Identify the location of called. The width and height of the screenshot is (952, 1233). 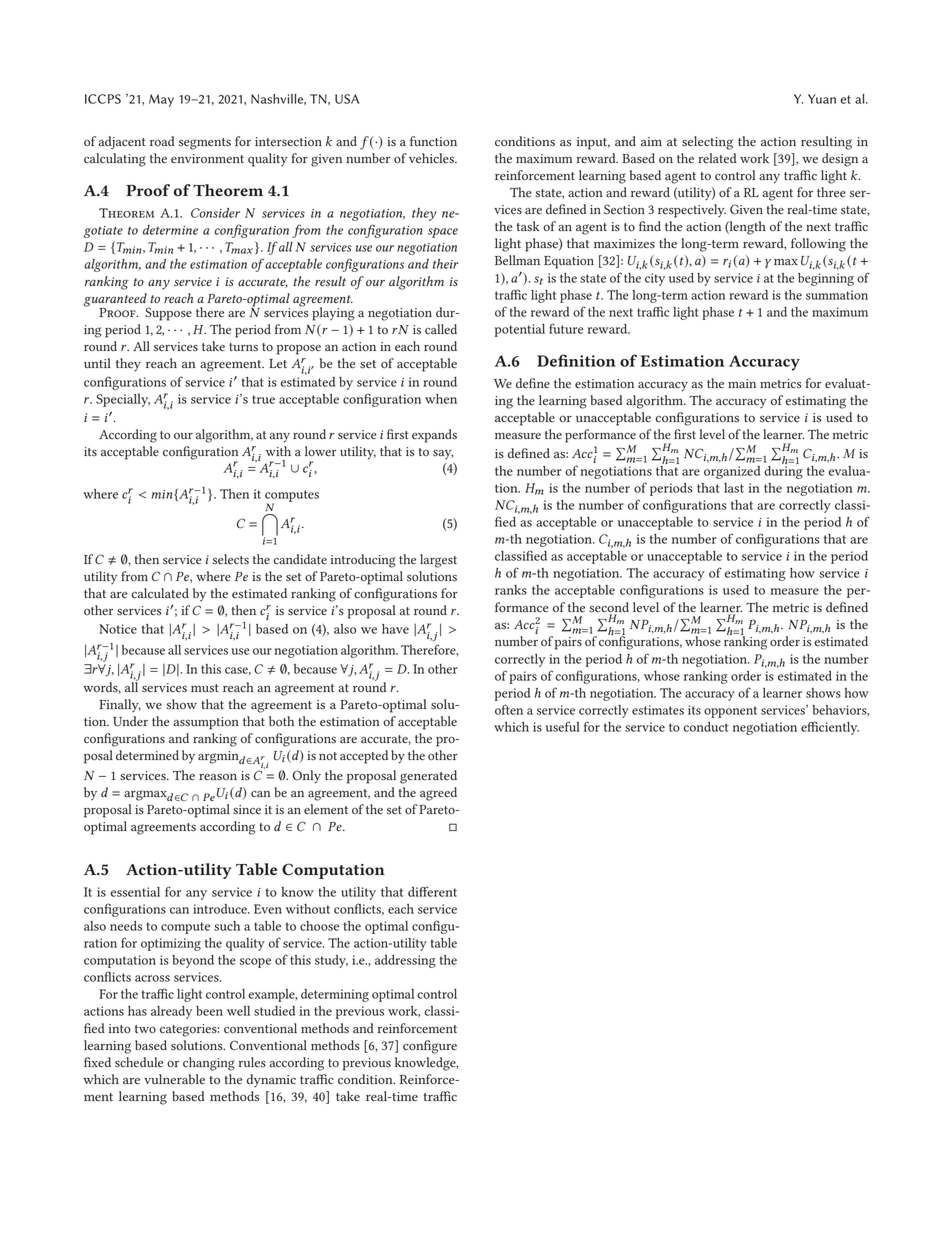
(441, 329).
